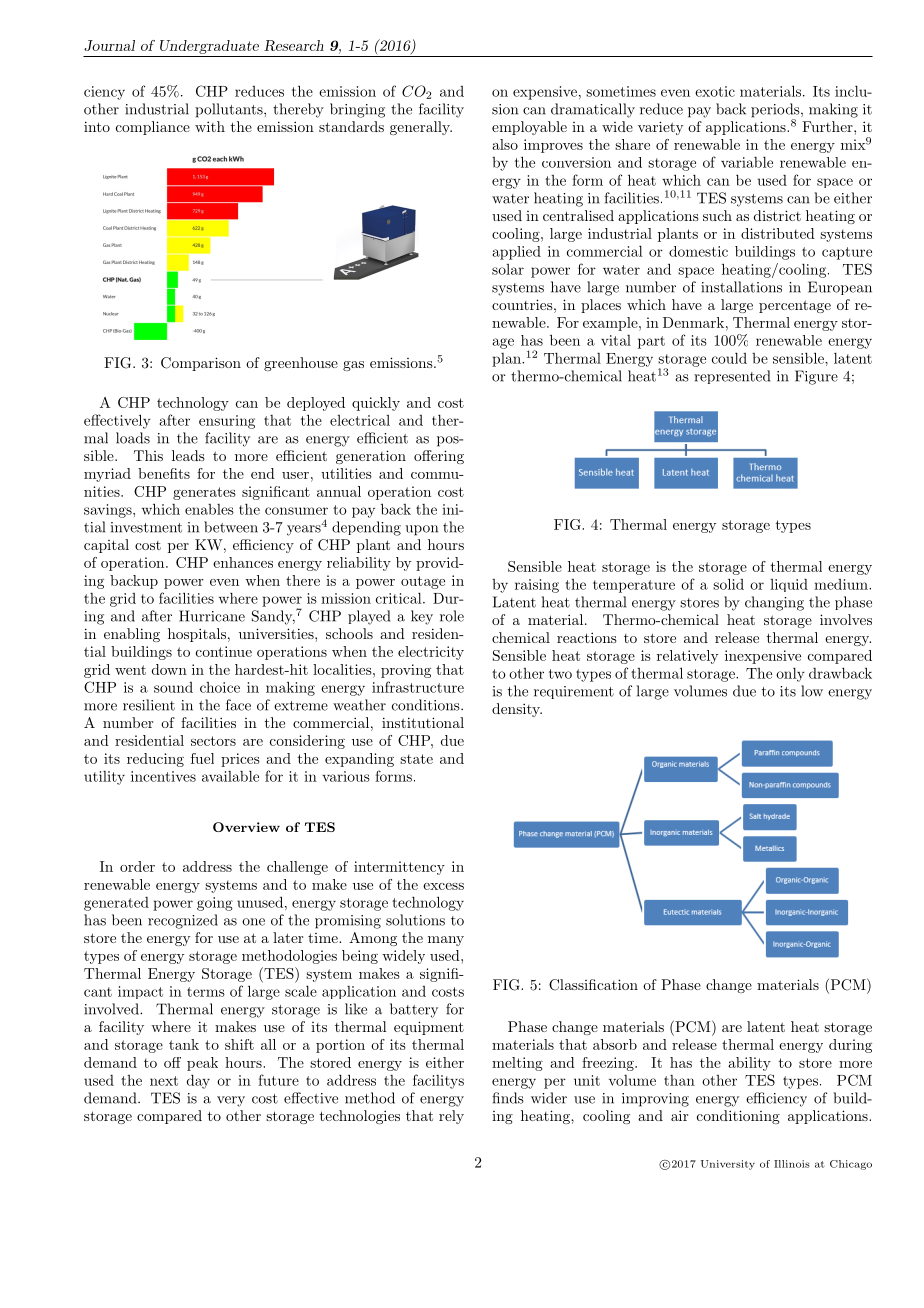 Image resolution: width=924 pixels, height=1308 pixels. Describe the element at coordinates (729, 358) in the screenshot. I see `could` at that location.
